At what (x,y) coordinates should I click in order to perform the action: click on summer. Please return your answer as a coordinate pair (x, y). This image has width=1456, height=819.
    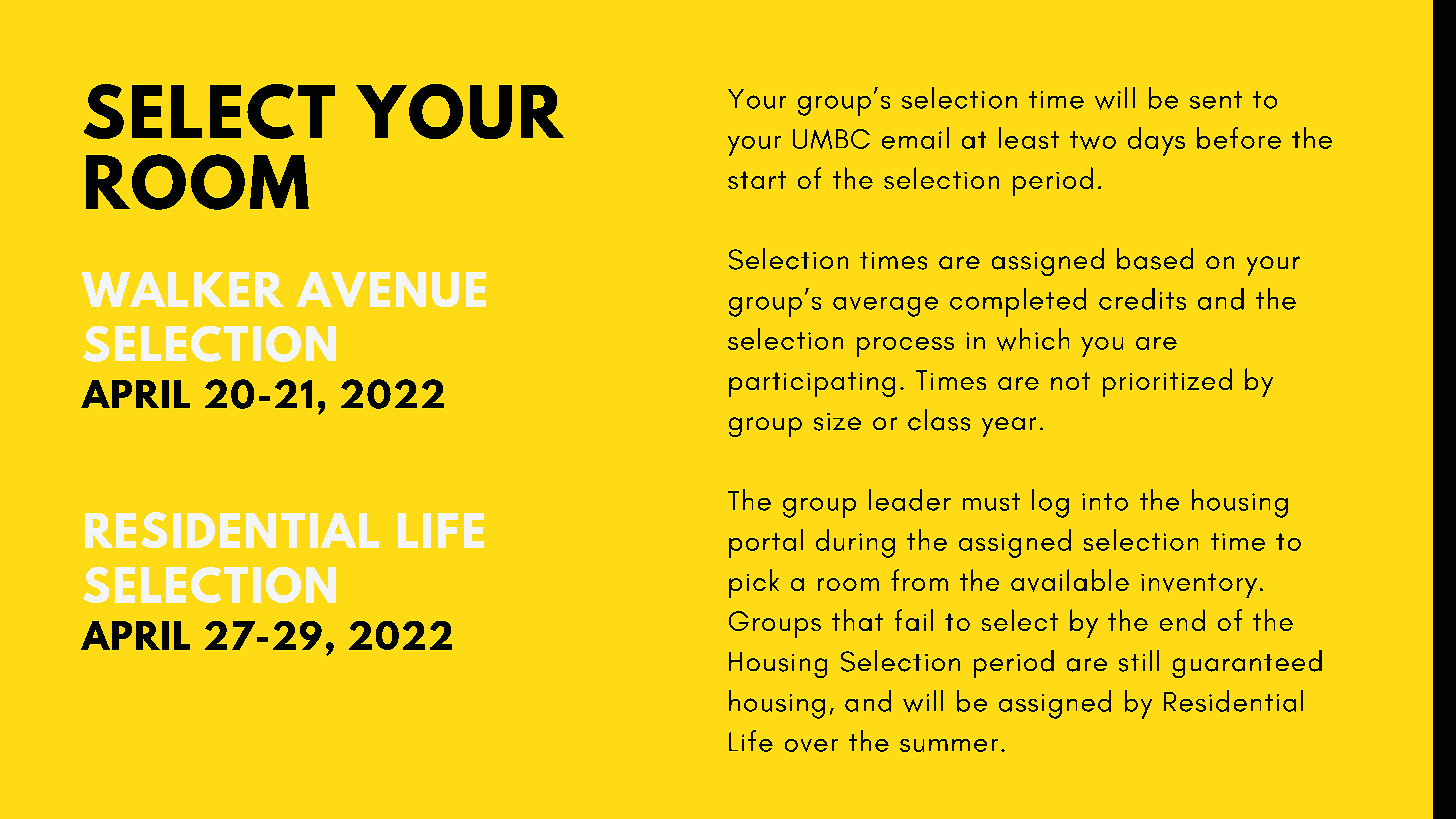
    Looking at the image, I should click on (949, 745).
